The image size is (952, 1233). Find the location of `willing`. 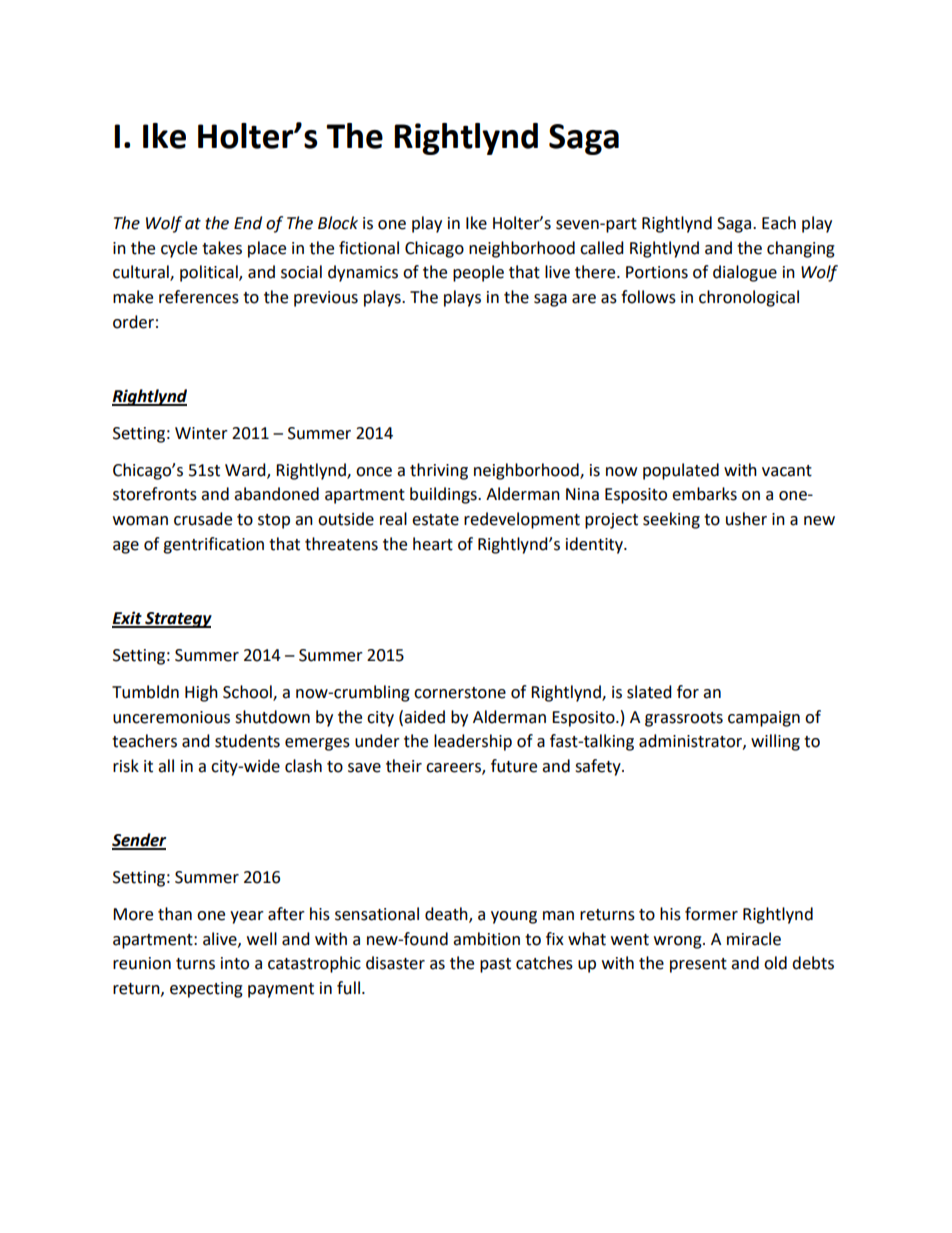

willing is located at coordinates (775, 742).
